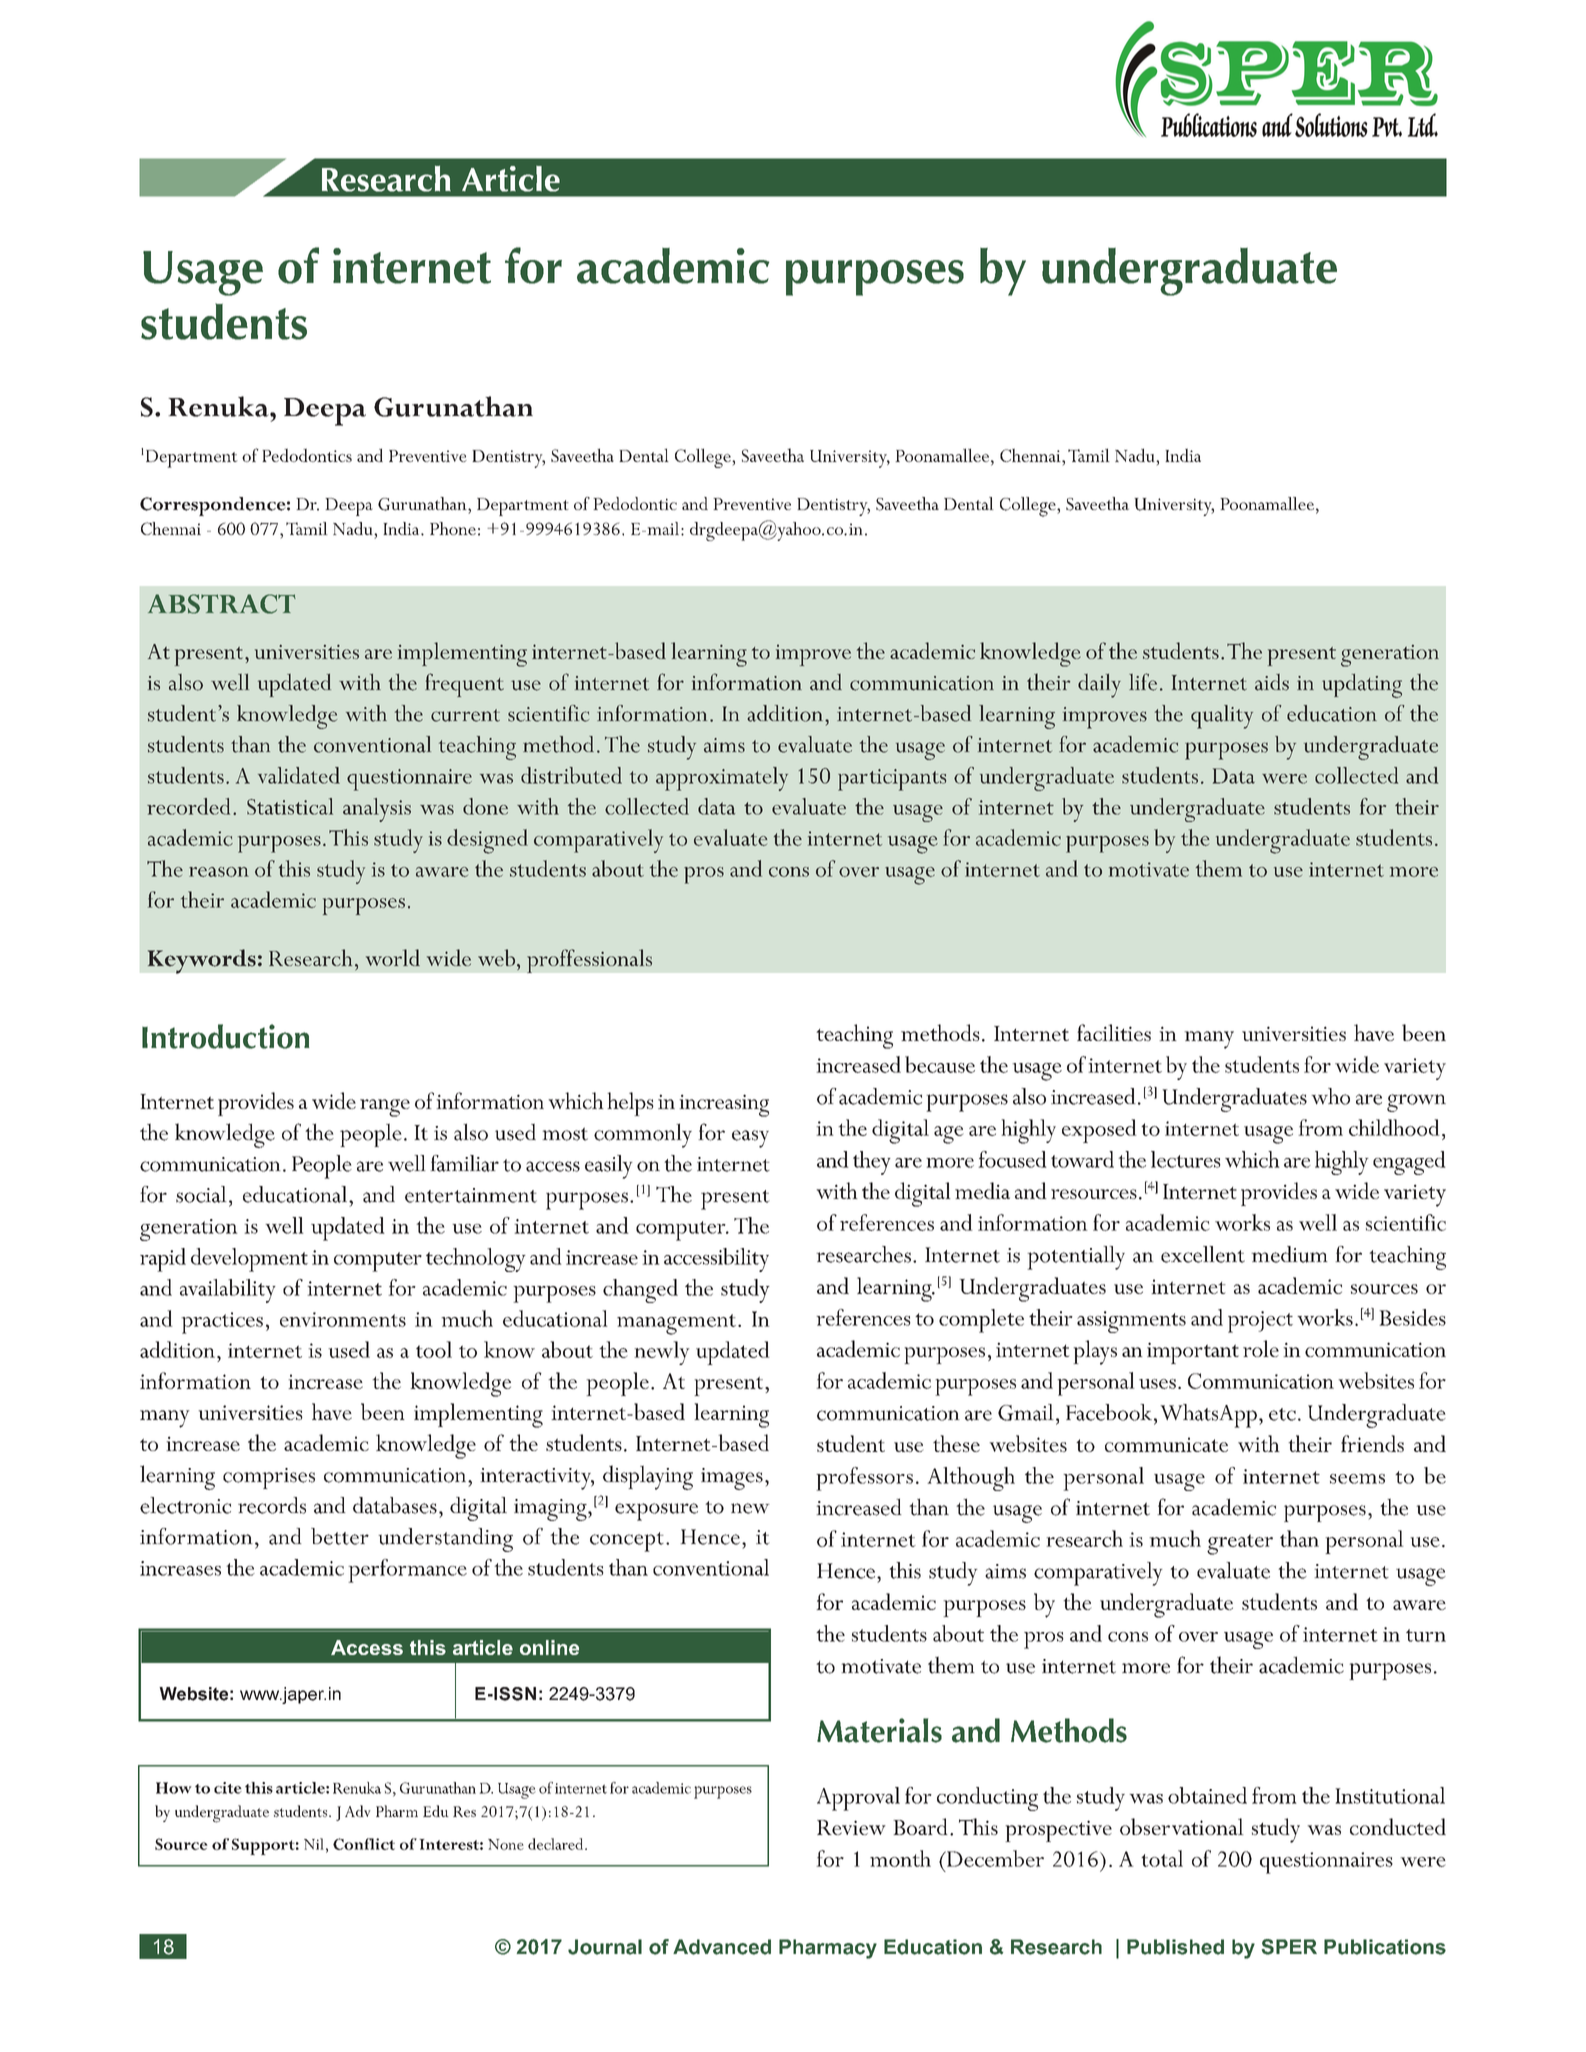 This screenshot has height=2052, width=1586. Describe the element at coordinates (269, 1478) in the screenshot. I see `comprises` at that location.
